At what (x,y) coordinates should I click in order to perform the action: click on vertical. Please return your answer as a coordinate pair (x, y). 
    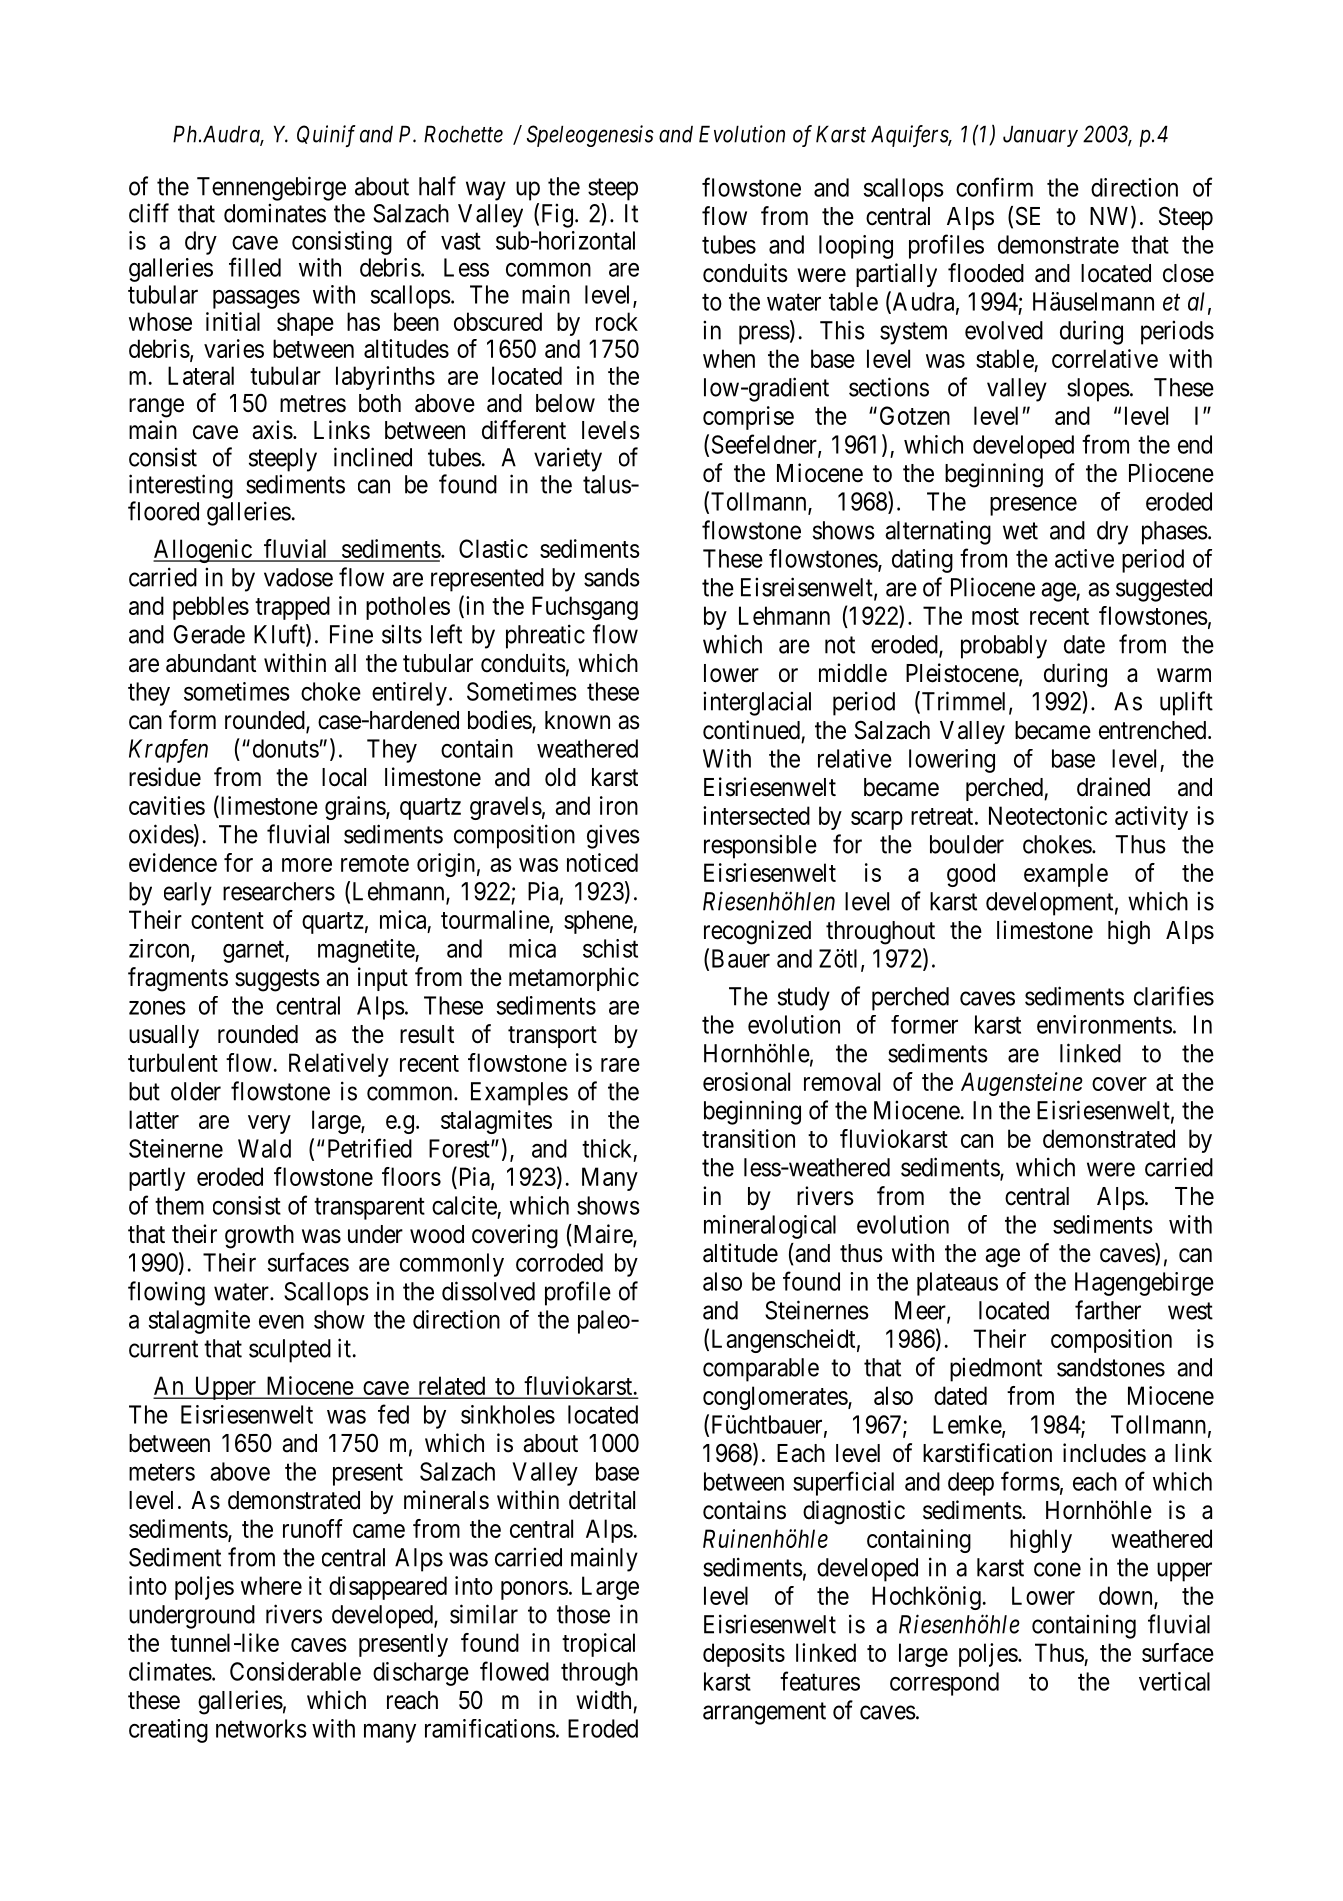
    Looking at the image, I should click on (1174, 1681).
